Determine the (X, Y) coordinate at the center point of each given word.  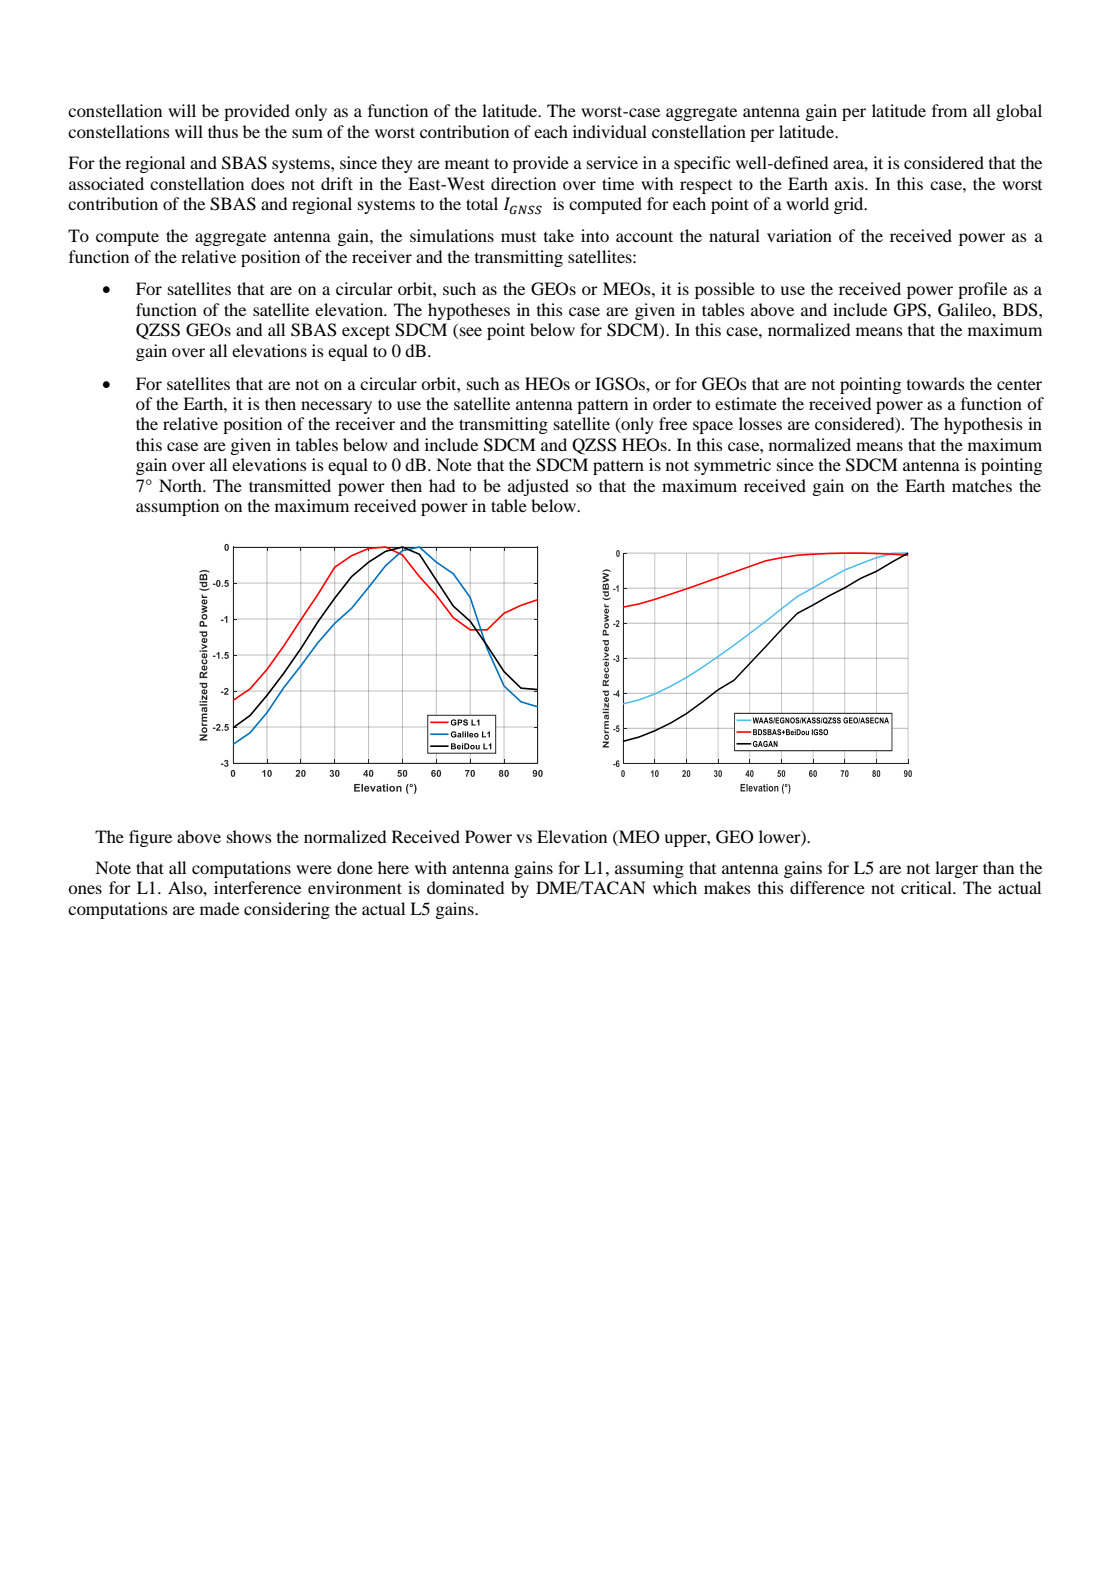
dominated (465, 887)
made (219, 908)
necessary (336, 407)
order (672, 403)
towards (936, 383)
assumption (177, 507)
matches (982, 485)
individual (610, 131)
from (949, 110)
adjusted (538, 487)
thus (223, 131)
